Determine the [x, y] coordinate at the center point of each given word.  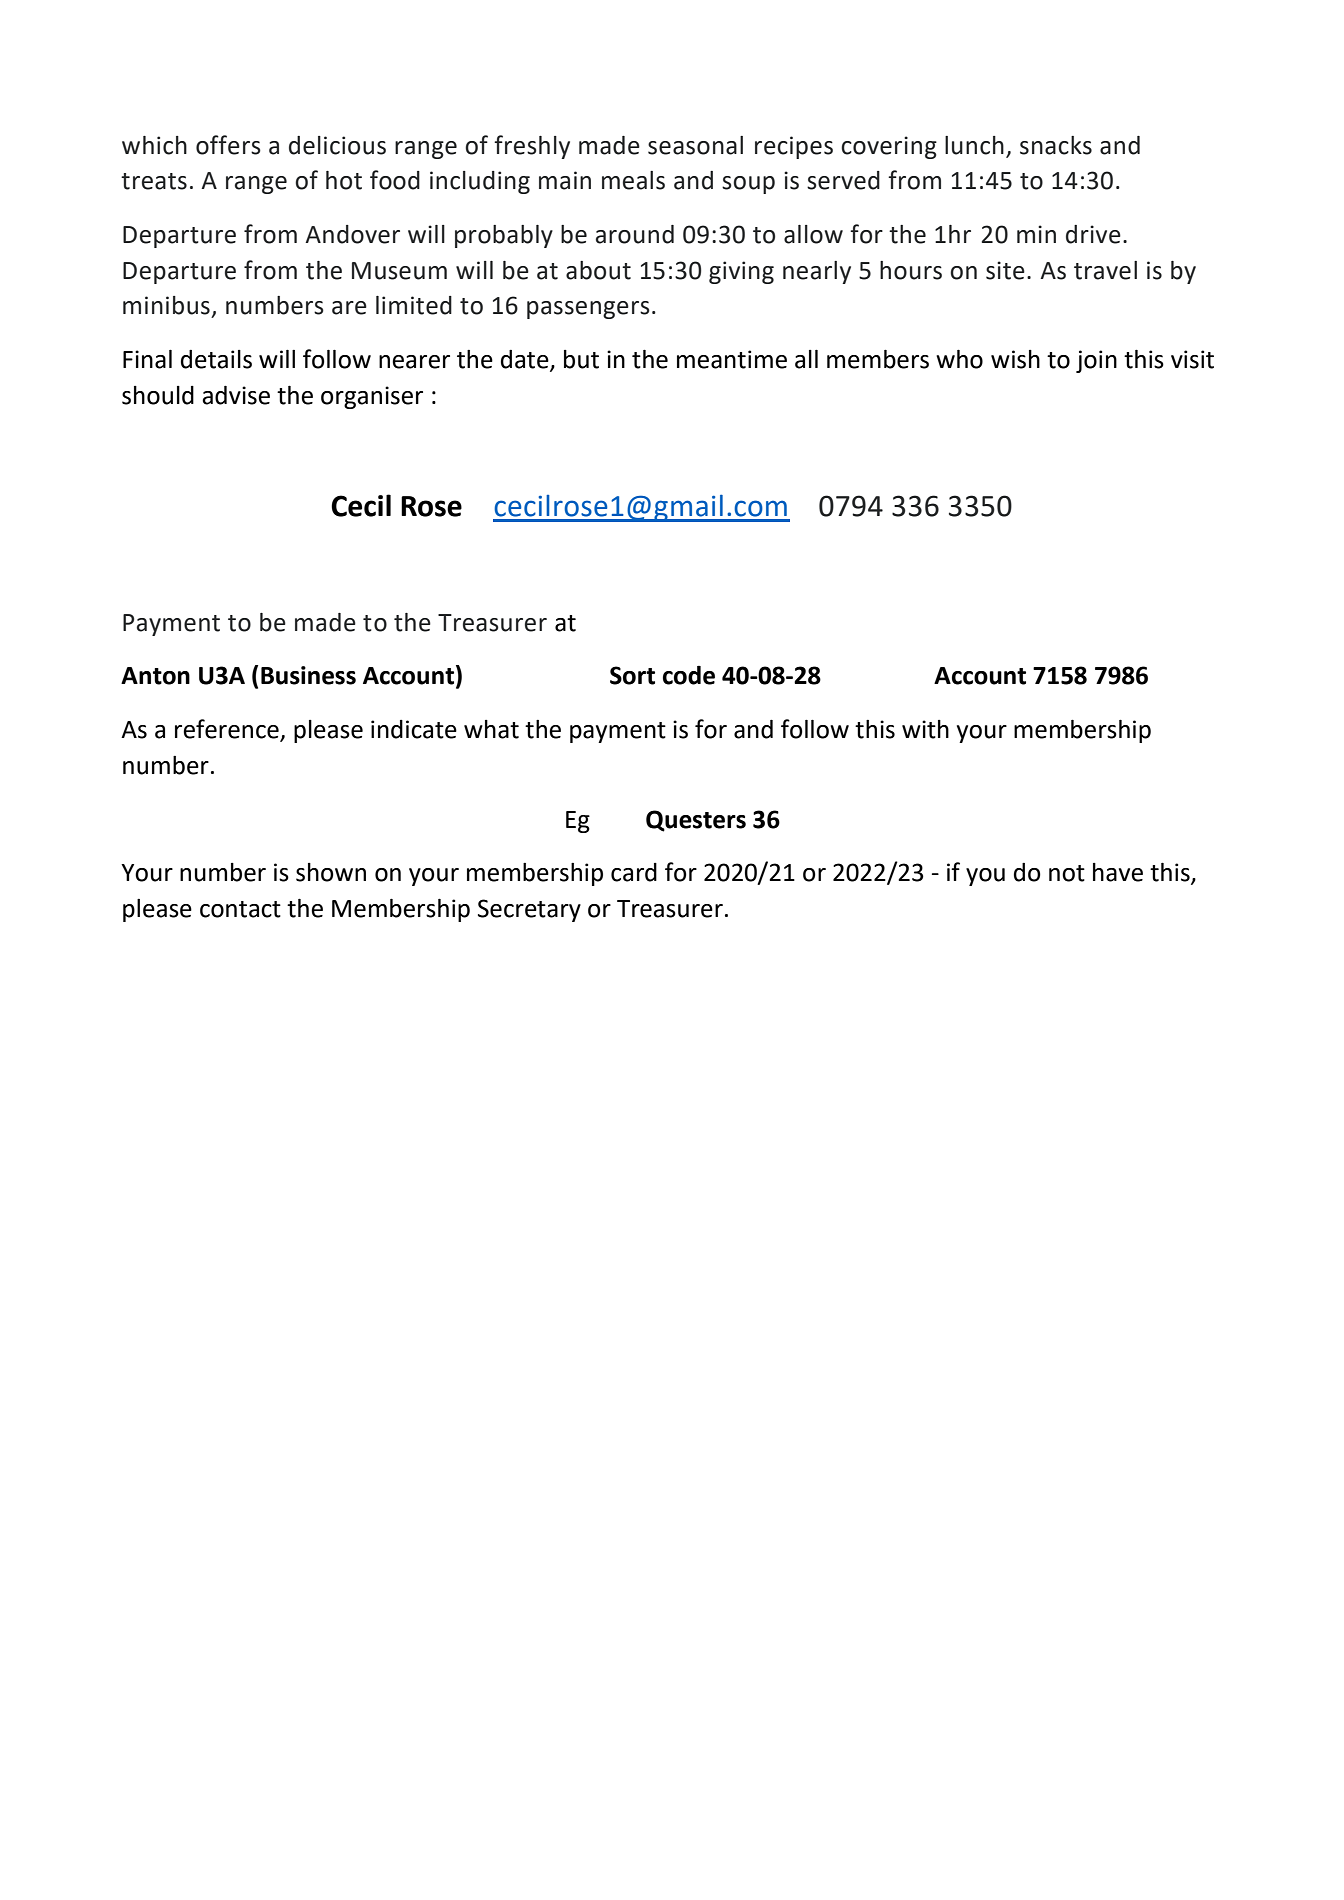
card [634, 872]
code [689, 675]
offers [228, 145]
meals [633, 180]
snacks [1056, 145]
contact [240, 909]
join [1096, 361]
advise [236, 395]
